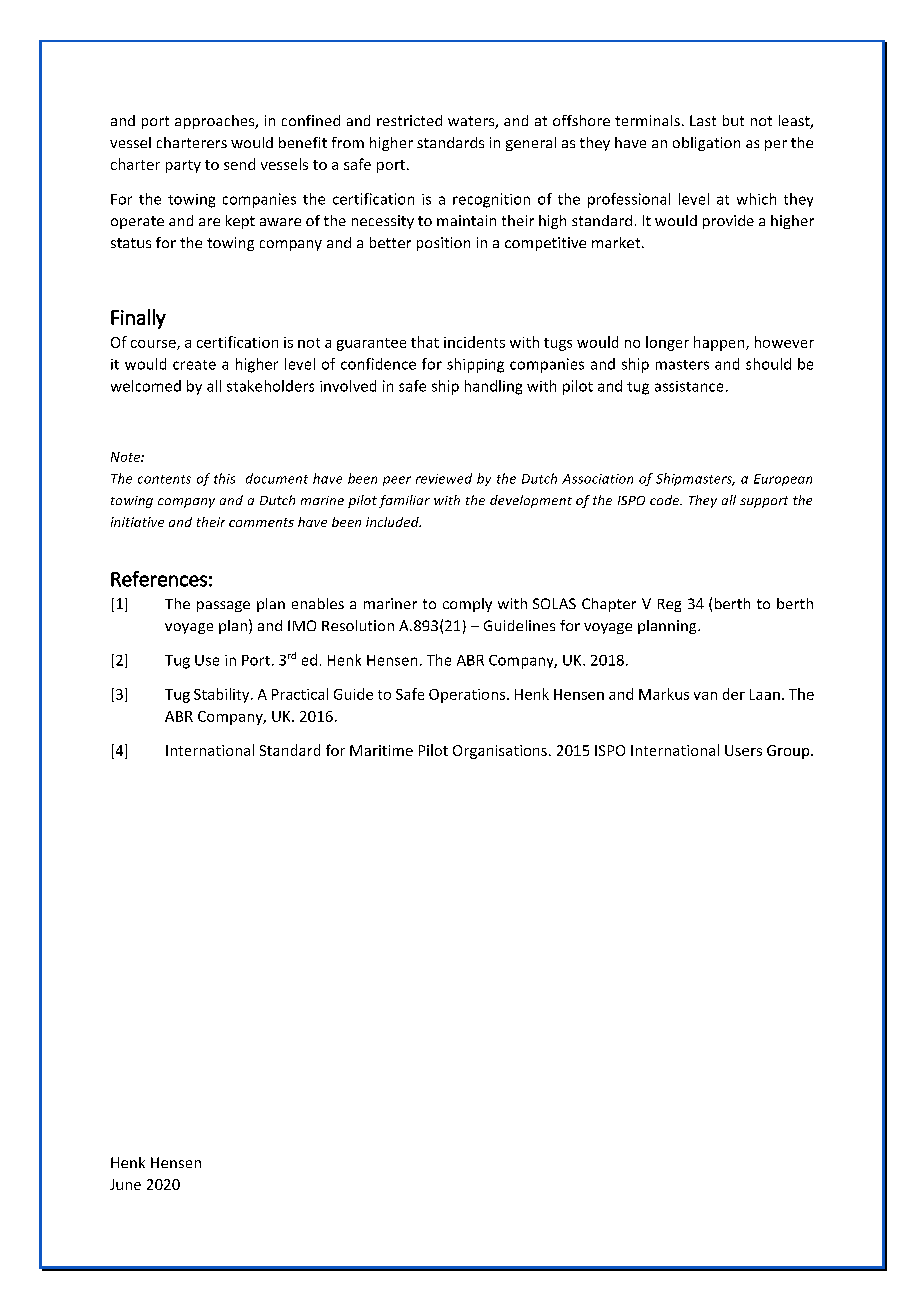 The height and width of the document is (1308, 924). What do you see at coordinates (223, 695) in the document?
I see `Stability` at bounding box center [223, 695].
